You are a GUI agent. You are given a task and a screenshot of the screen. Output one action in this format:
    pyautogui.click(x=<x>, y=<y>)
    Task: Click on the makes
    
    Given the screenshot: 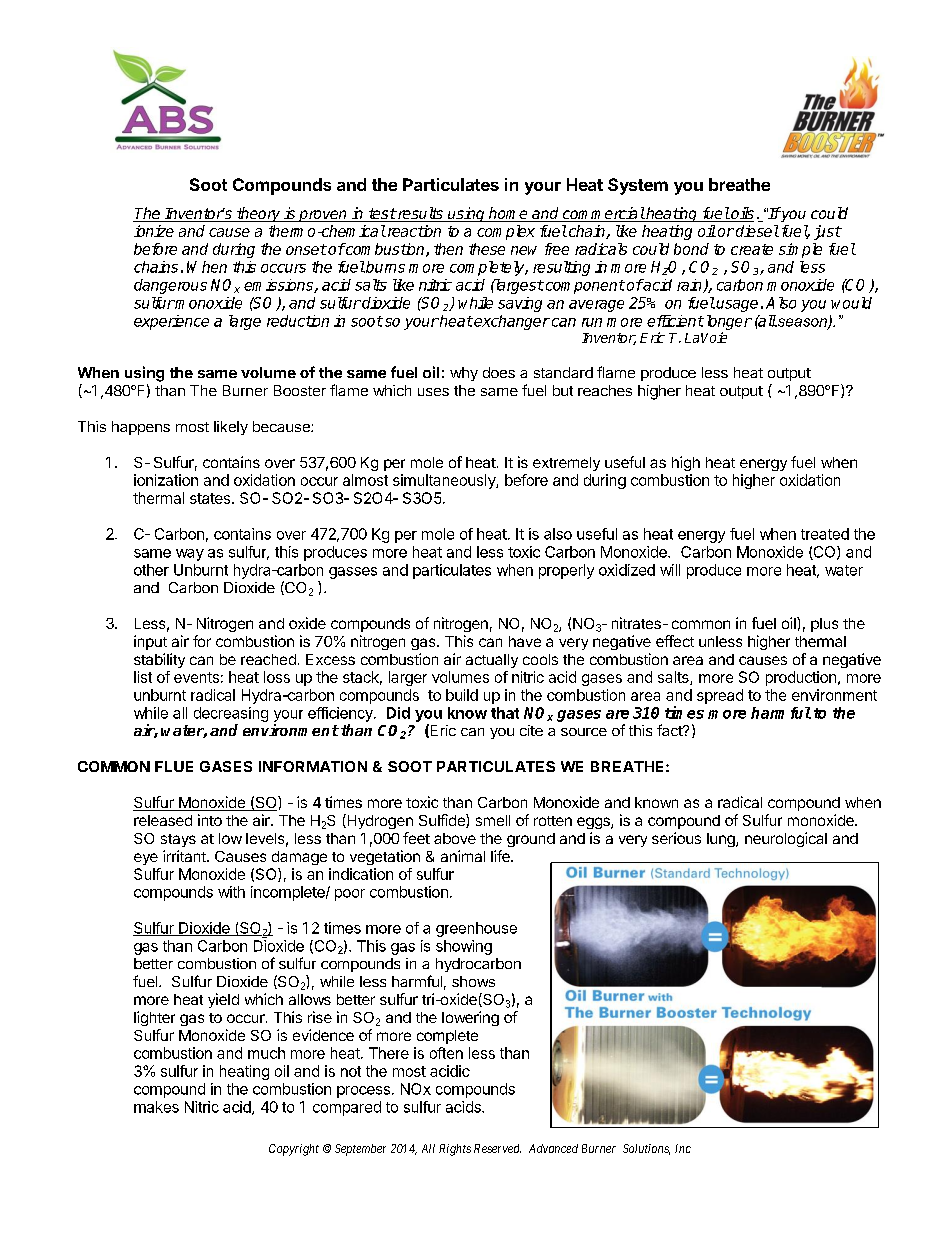 What is the action you would take?
    pyautogui.click(x=156, y=1107)
